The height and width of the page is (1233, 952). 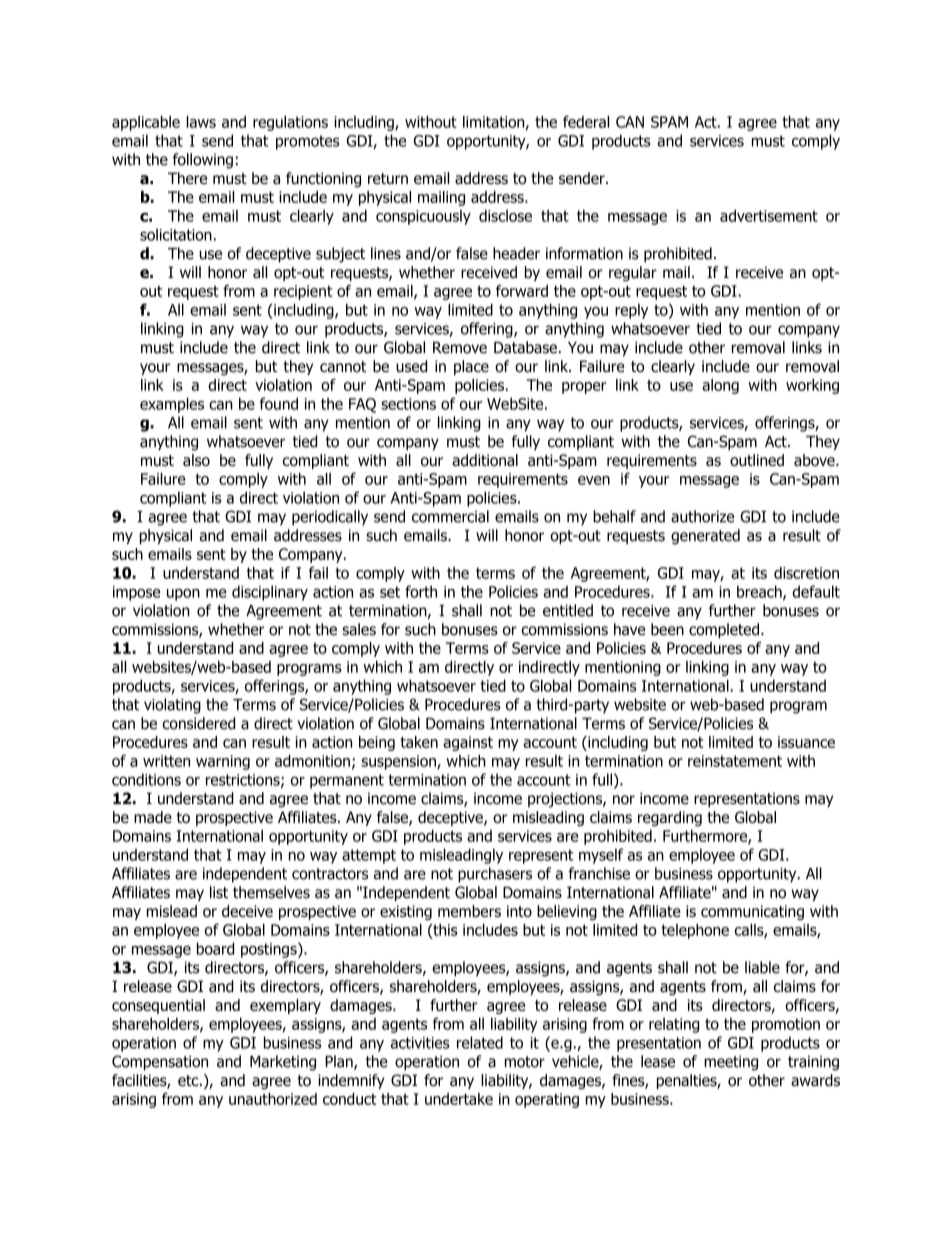 I want to click on forth, so click(x=421, y=591).
